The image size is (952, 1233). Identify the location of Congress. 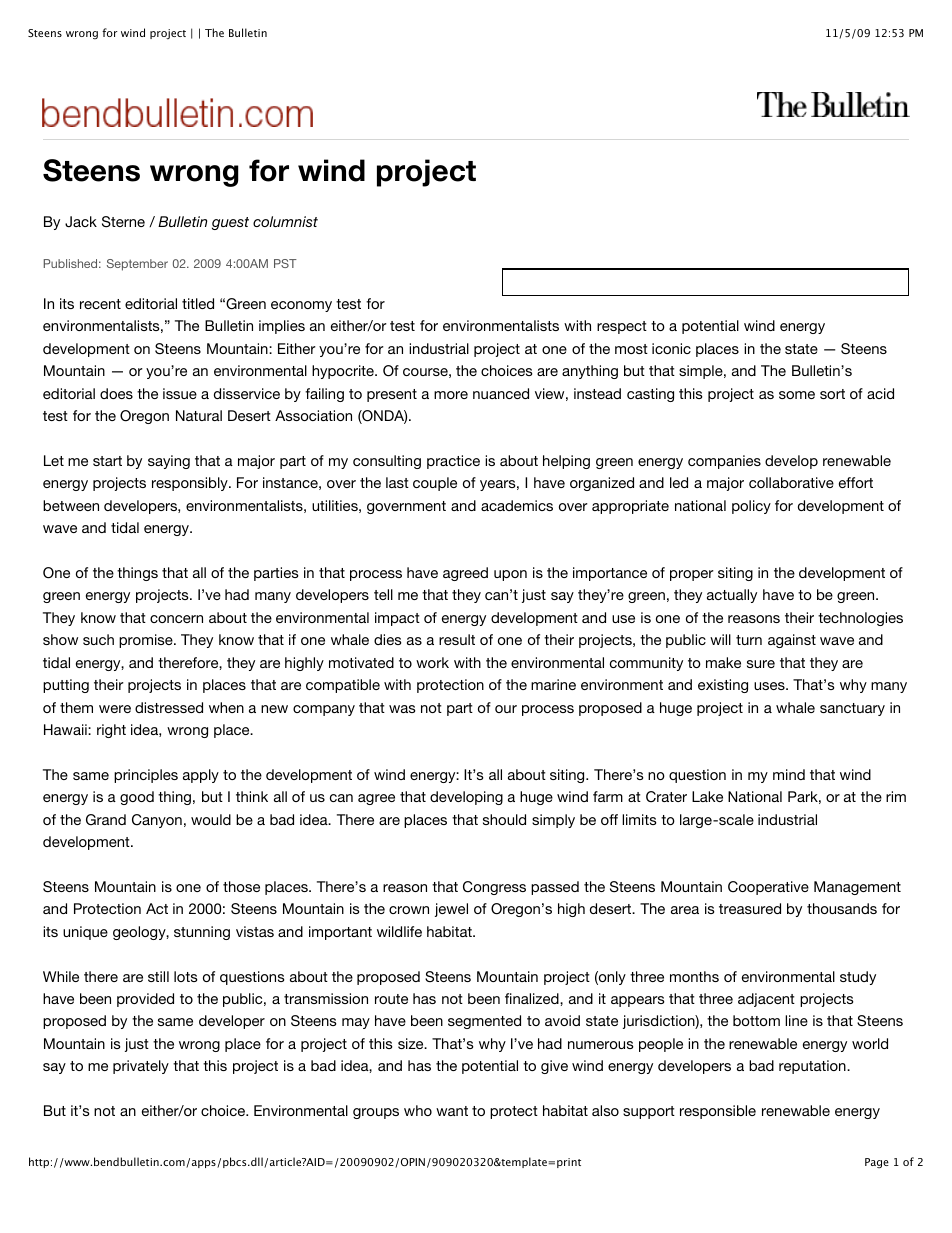
(494, 888).
